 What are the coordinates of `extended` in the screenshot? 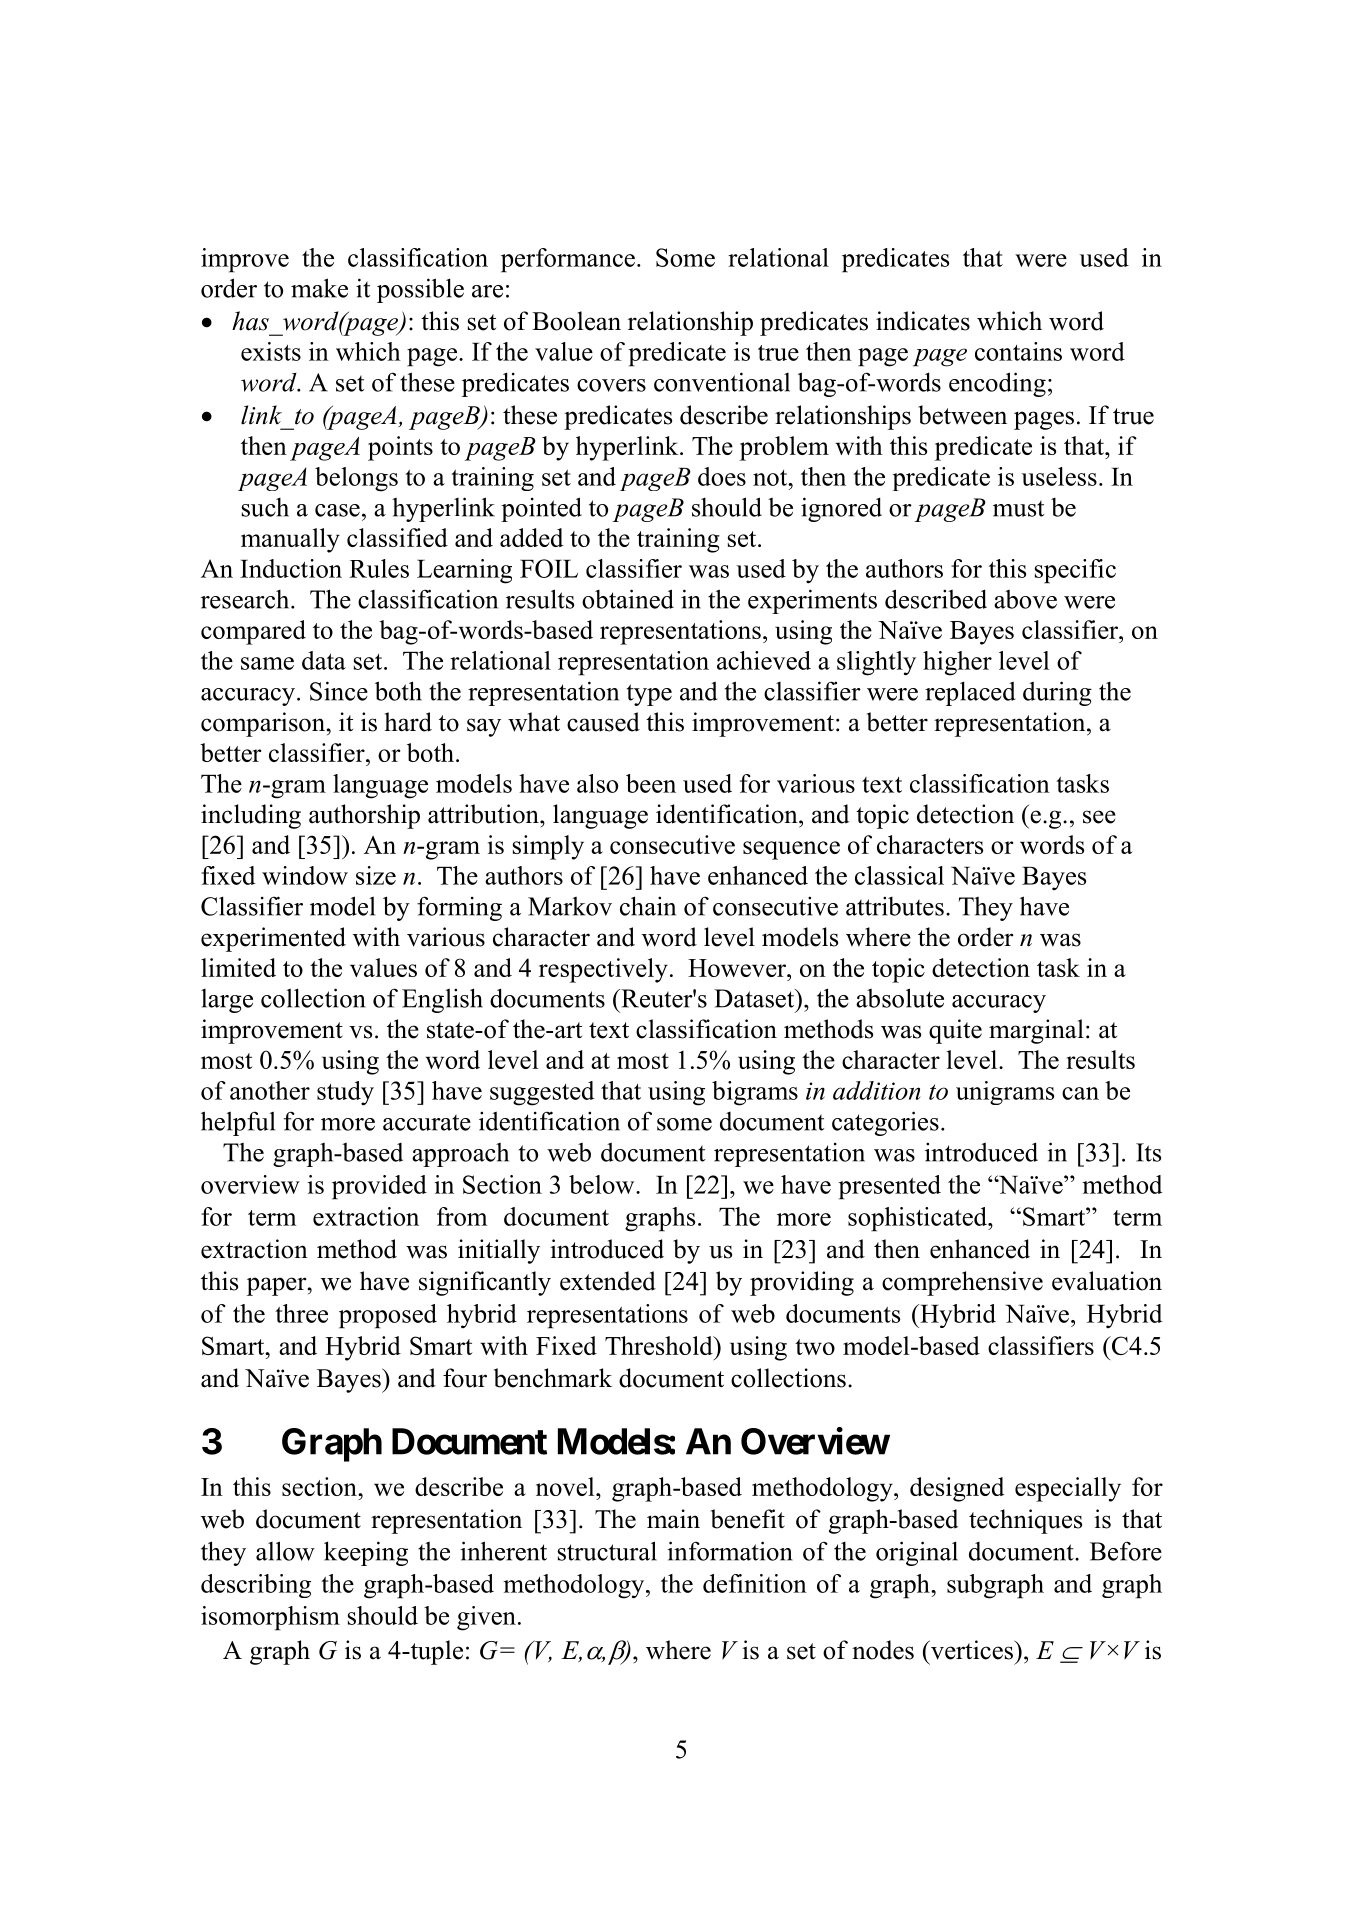 It's located at (608, 1281).
